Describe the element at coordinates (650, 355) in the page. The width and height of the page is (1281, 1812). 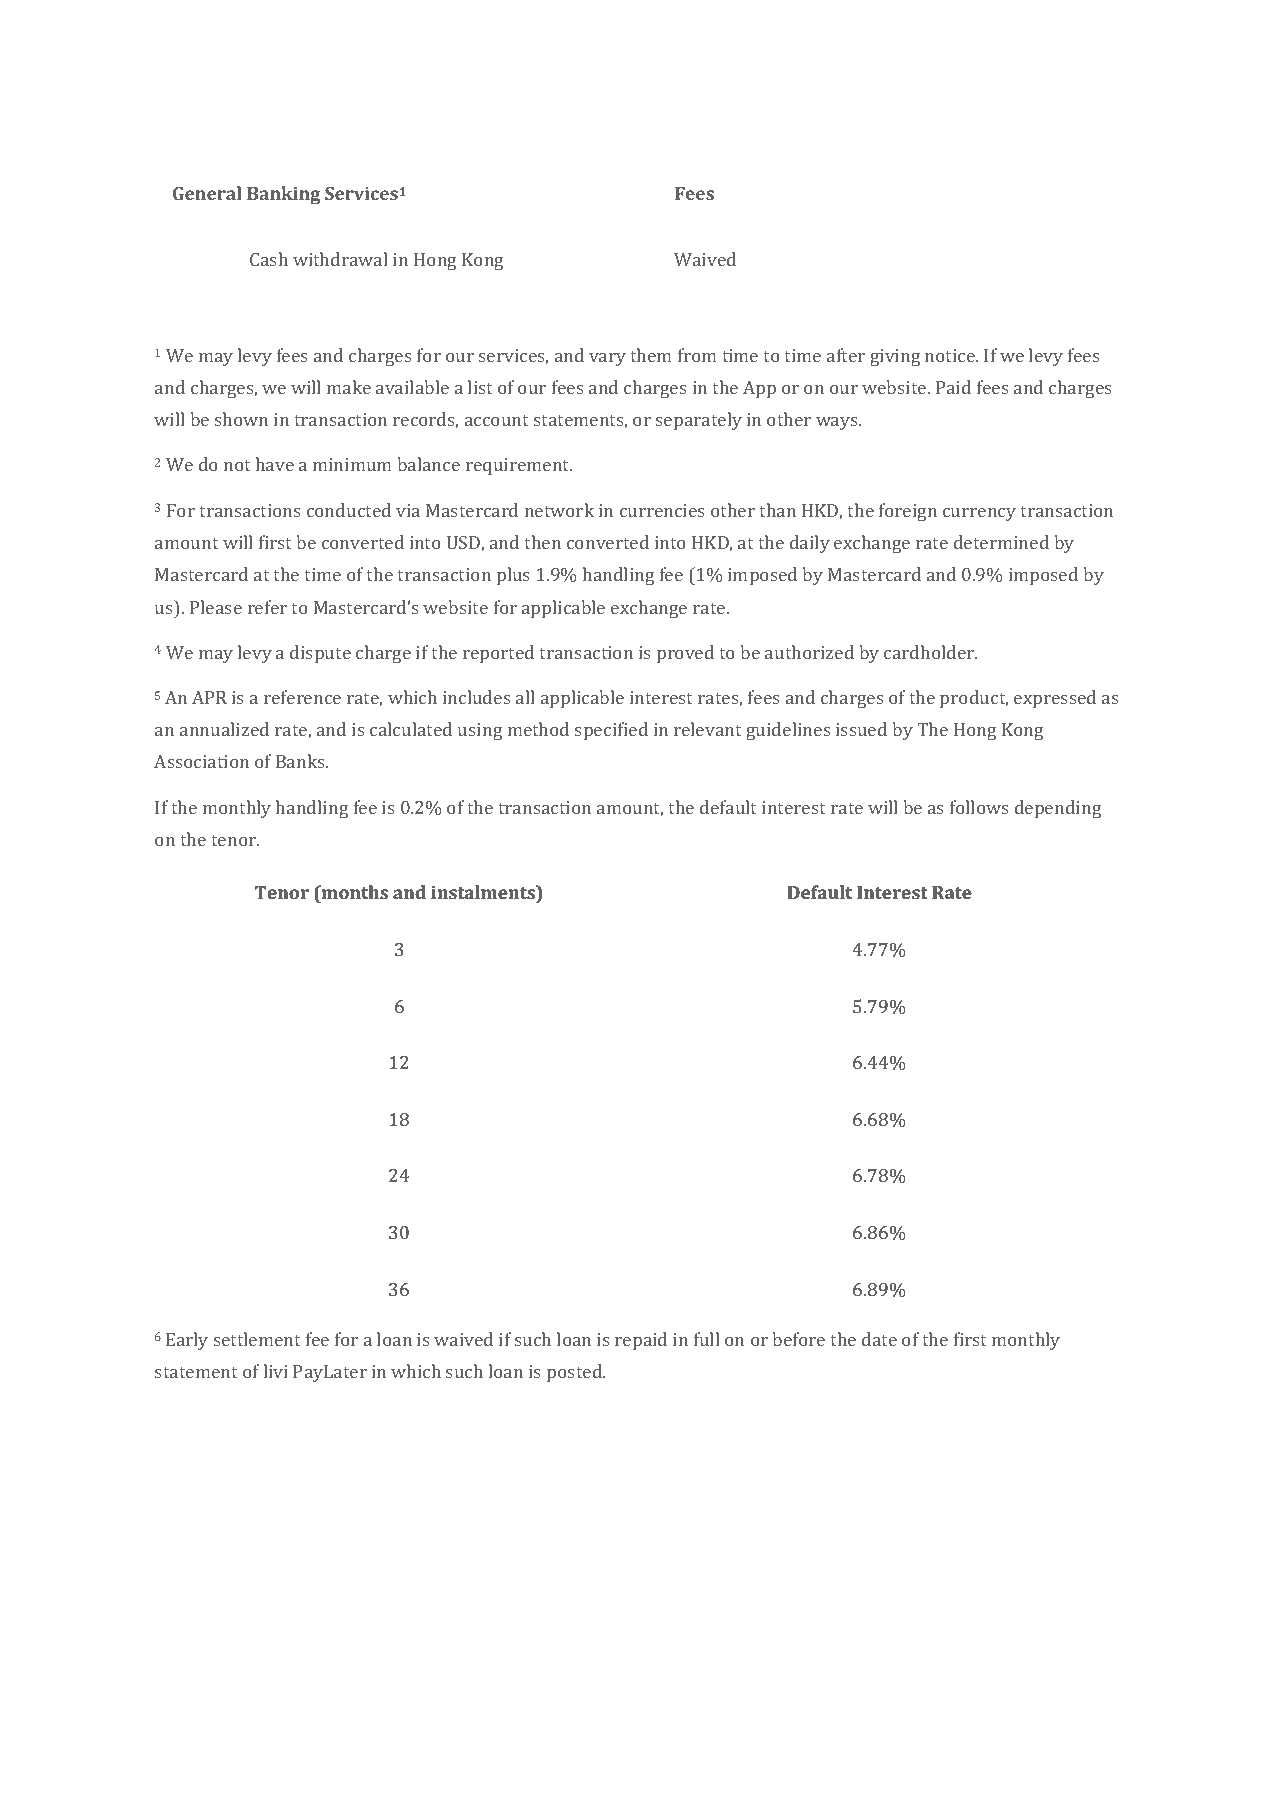
I see `them` at that location.
